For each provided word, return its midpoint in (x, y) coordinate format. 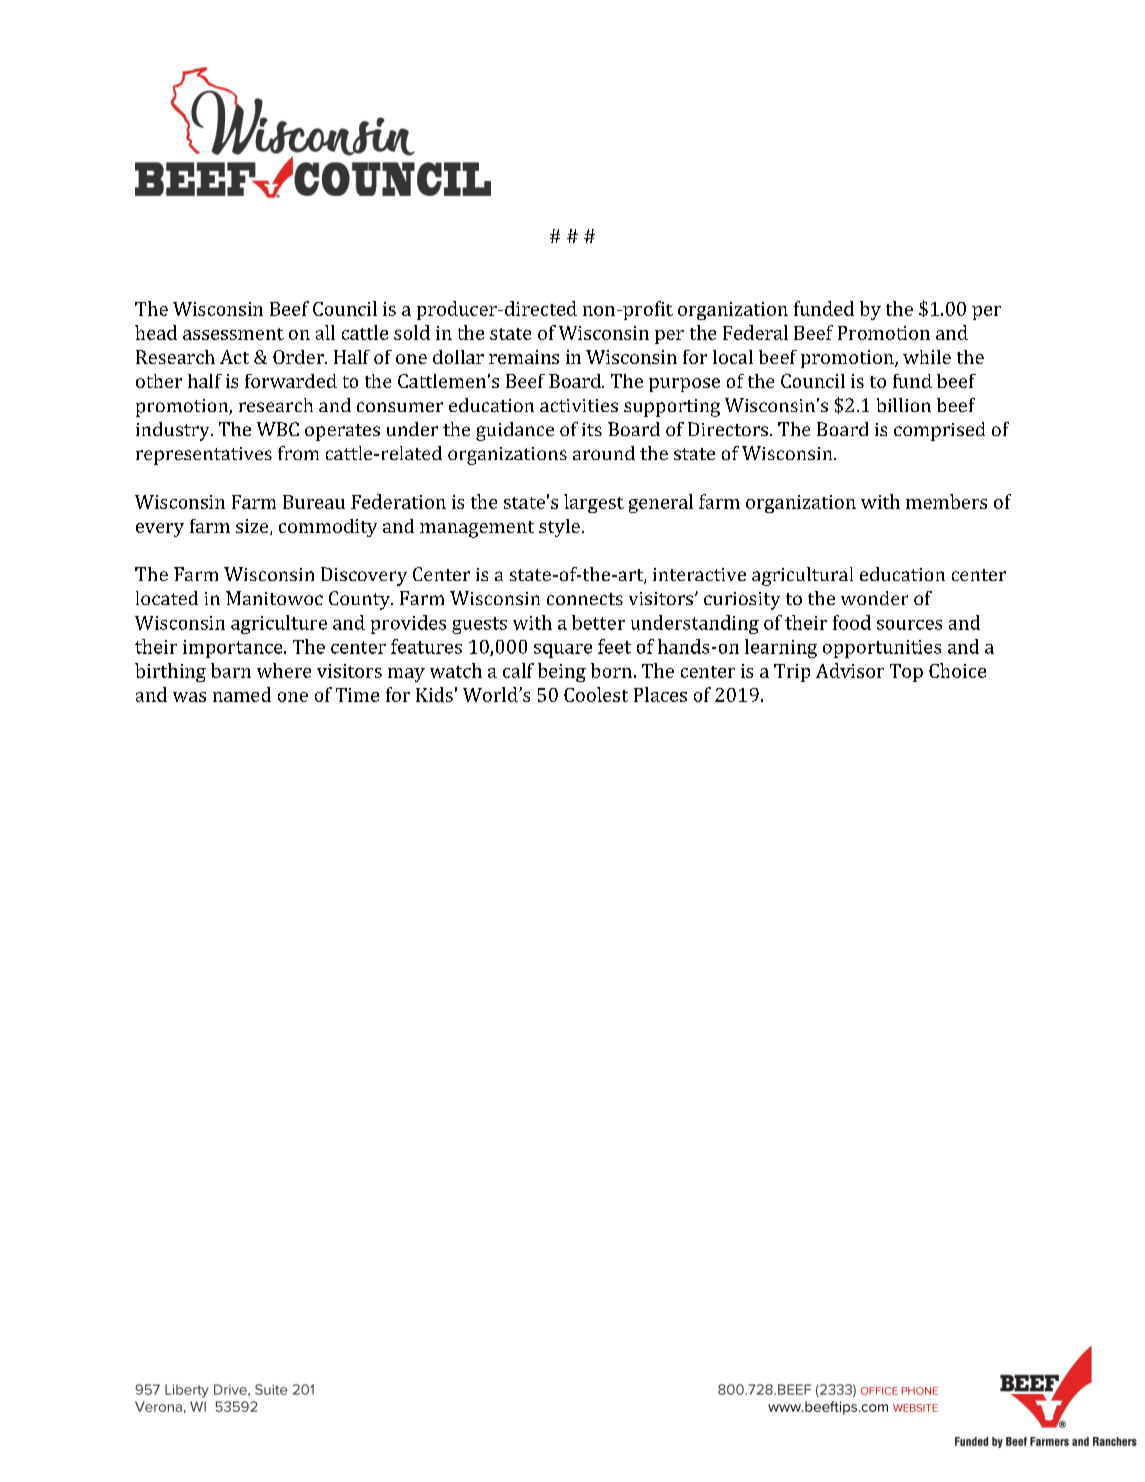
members (946, 501)
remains (524, 357)
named (242, 694)
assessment (233, 334)
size (253, 527)
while (927, 357)
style (559, 528)
